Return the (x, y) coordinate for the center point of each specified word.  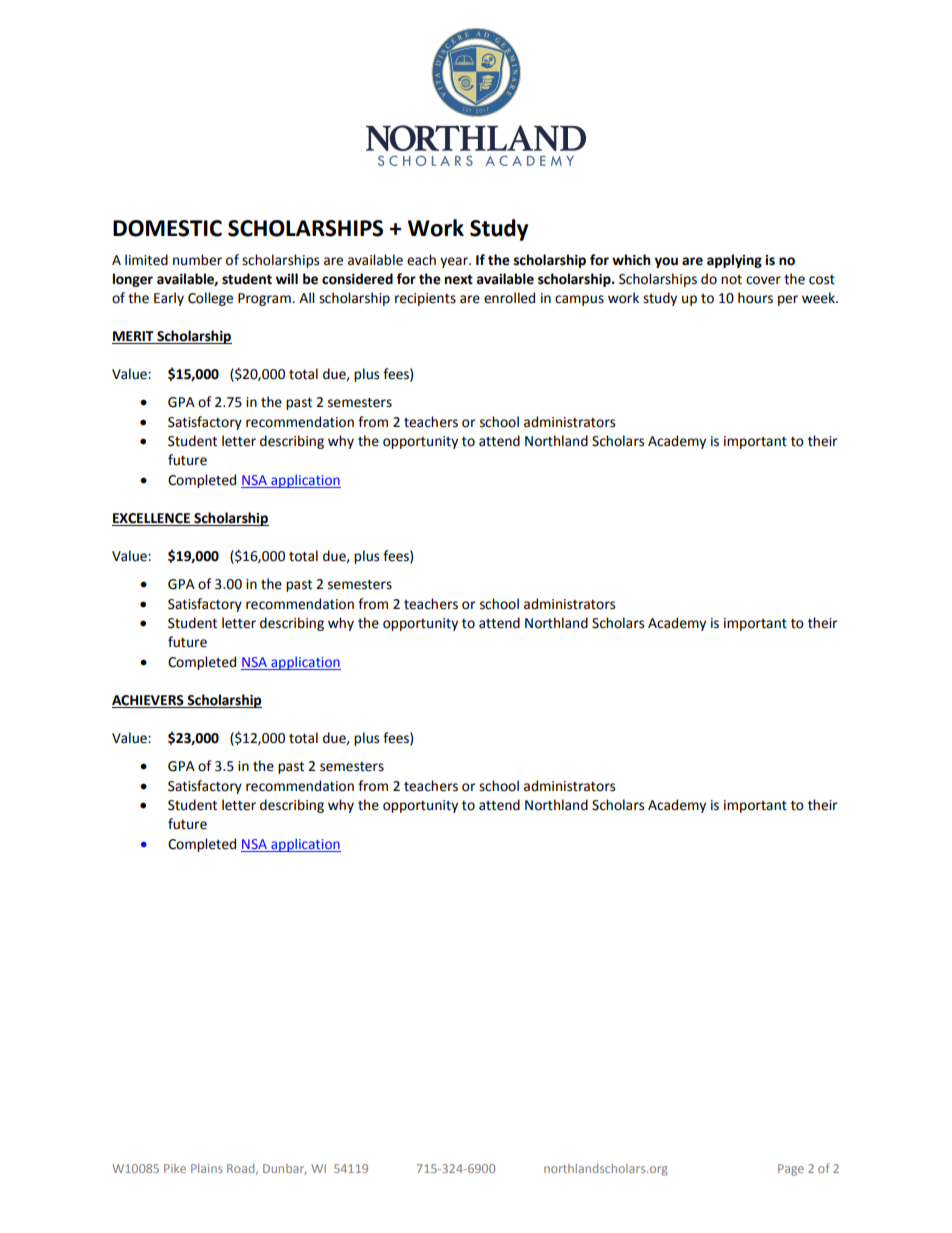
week (819, 298)
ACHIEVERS (149, 701)
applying (734, 261)
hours (755, 298)
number (197, 260)
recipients (425, 299)
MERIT (134, 337)
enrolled (509, 298)
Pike (175, 1168)
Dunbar (285, 1169)
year (455, 262)
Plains (207, 1168)
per (788, 300)
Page (791, 1170)
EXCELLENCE (152, 519)
